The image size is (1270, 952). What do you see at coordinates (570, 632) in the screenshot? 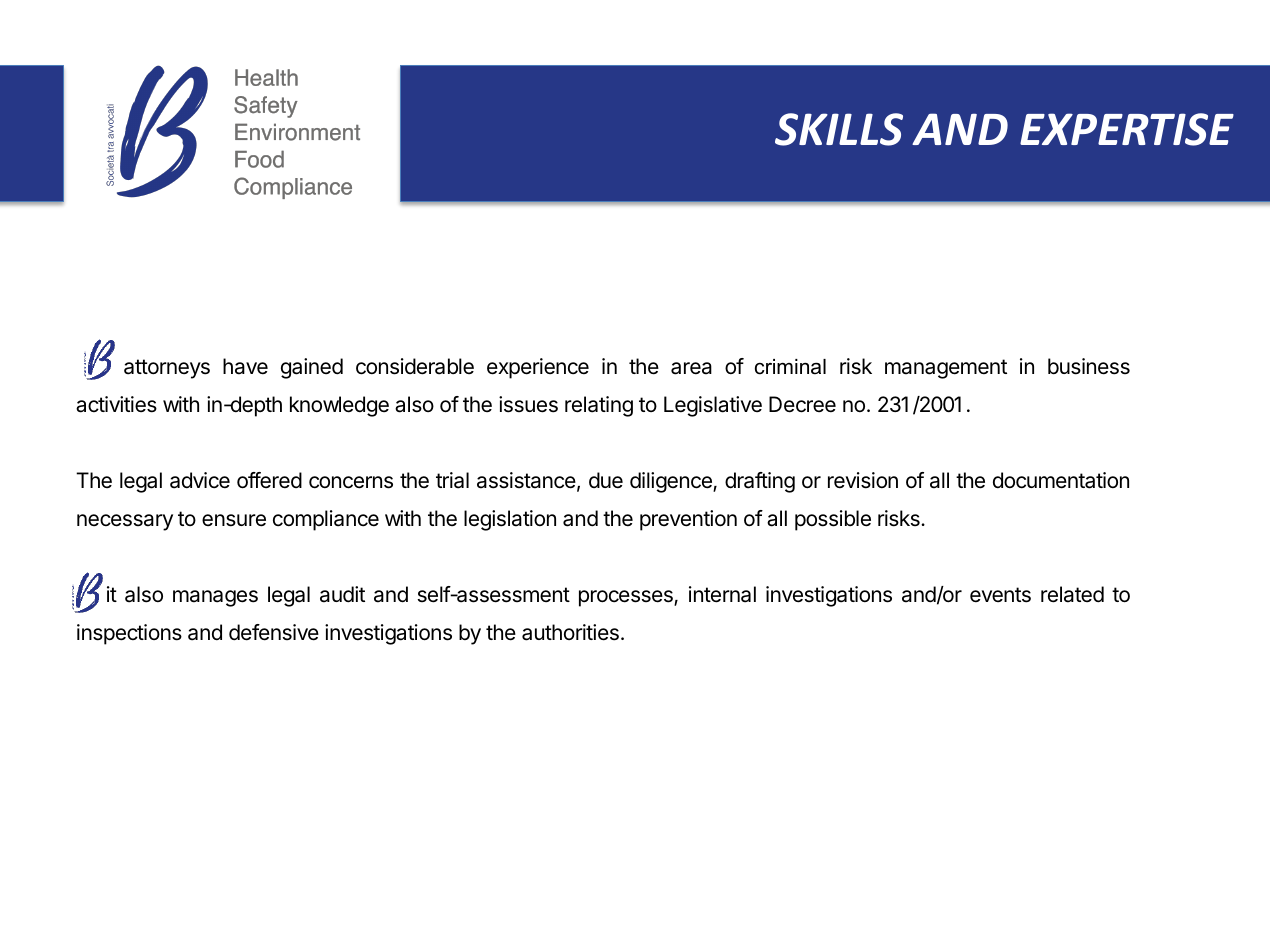
I see `authorities` at bounding box center [570, 632].
